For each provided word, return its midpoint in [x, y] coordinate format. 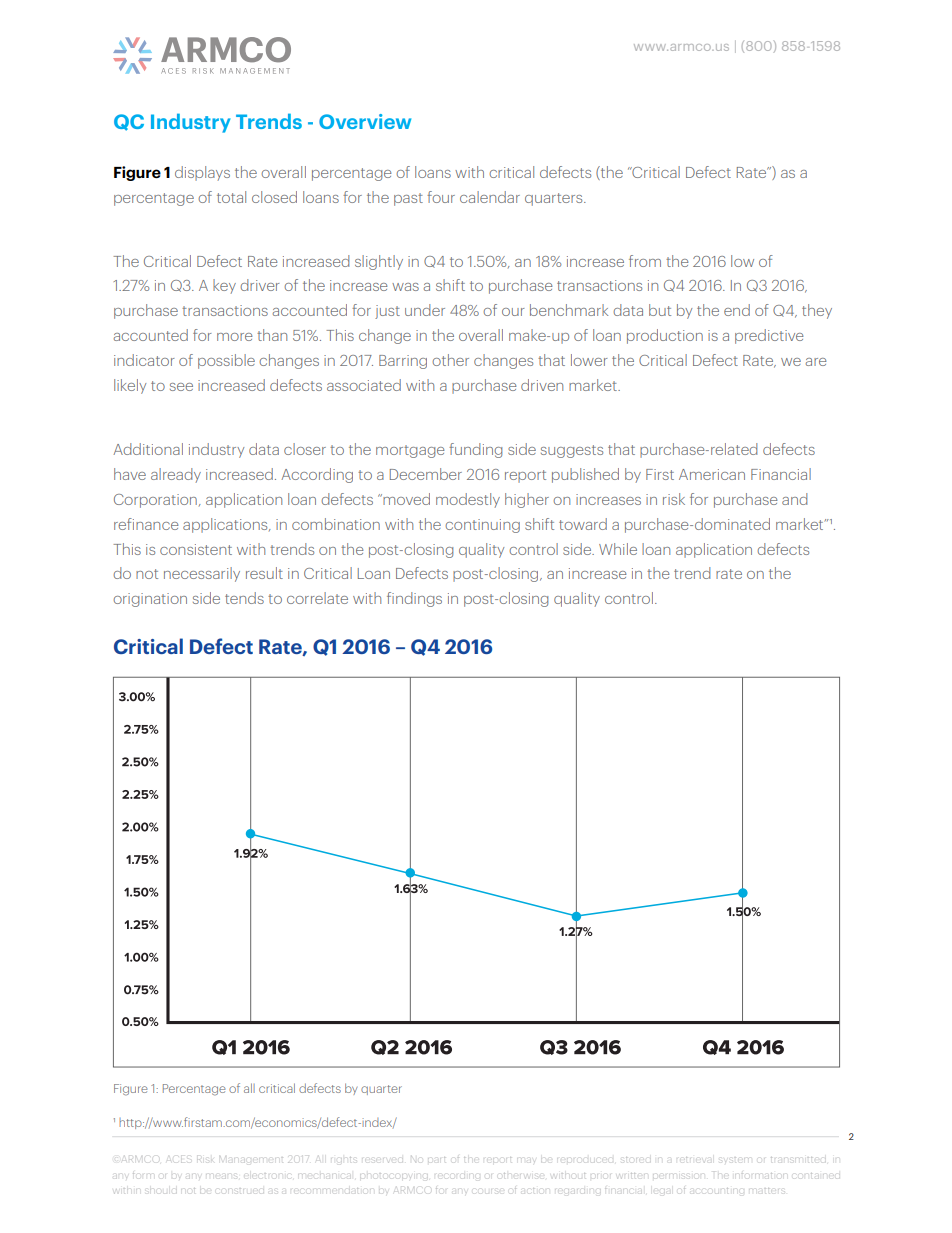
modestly [468, 500]
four [441, 197]
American [712, 474]
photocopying [395, 1175]
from [645, 261]
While [618, 549]
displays [202, 173]
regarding [576, 1191]
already [176, 475]
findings [414, 599]
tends [244, 598]
